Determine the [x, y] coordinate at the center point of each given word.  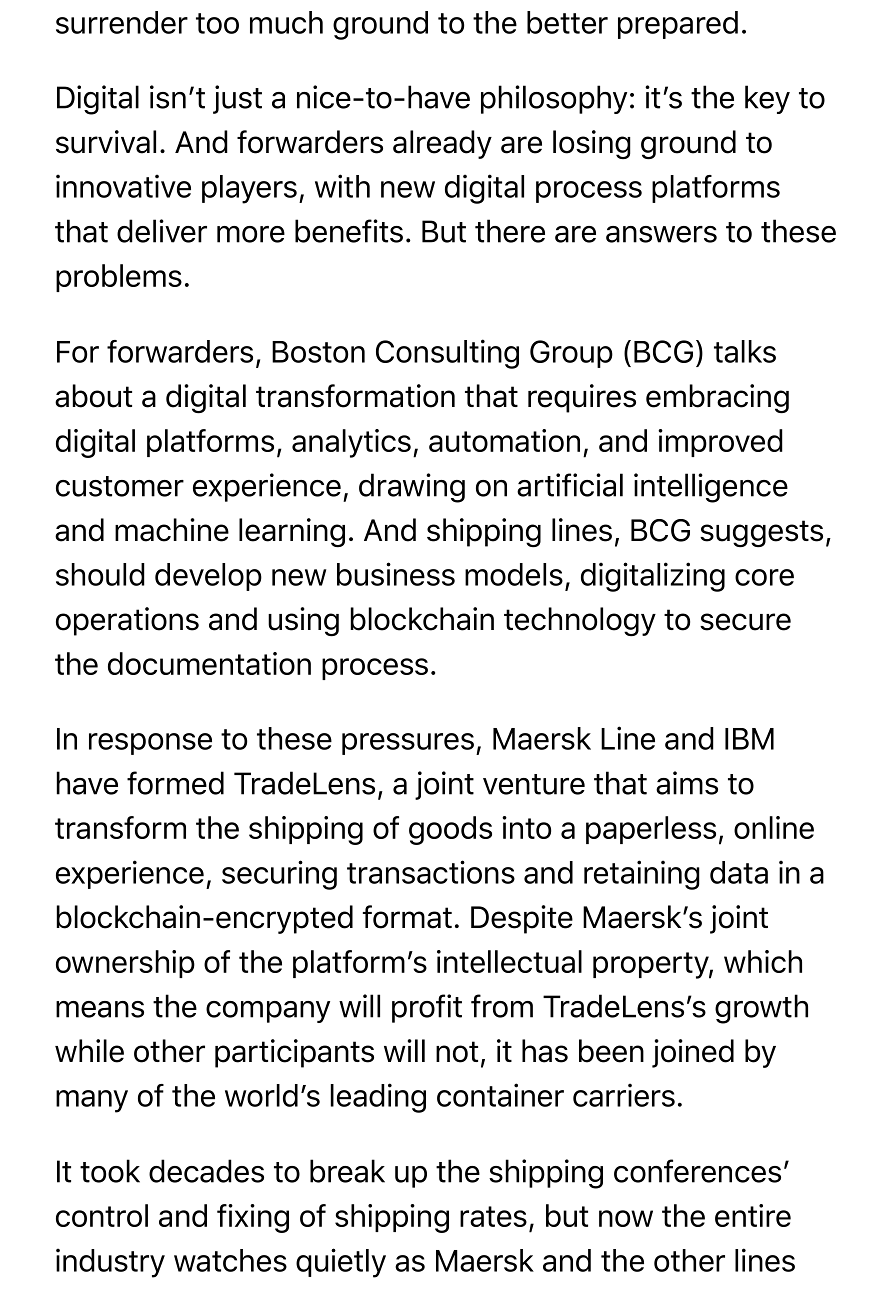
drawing [412, 488]
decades [206, 1171]
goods [450, 830]
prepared [678, 25]
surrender [122, 22]
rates [493, 1216]
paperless [651, 830]
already [442, 144]
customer [120, 486]
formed [175, 783]
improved [720, 443]
